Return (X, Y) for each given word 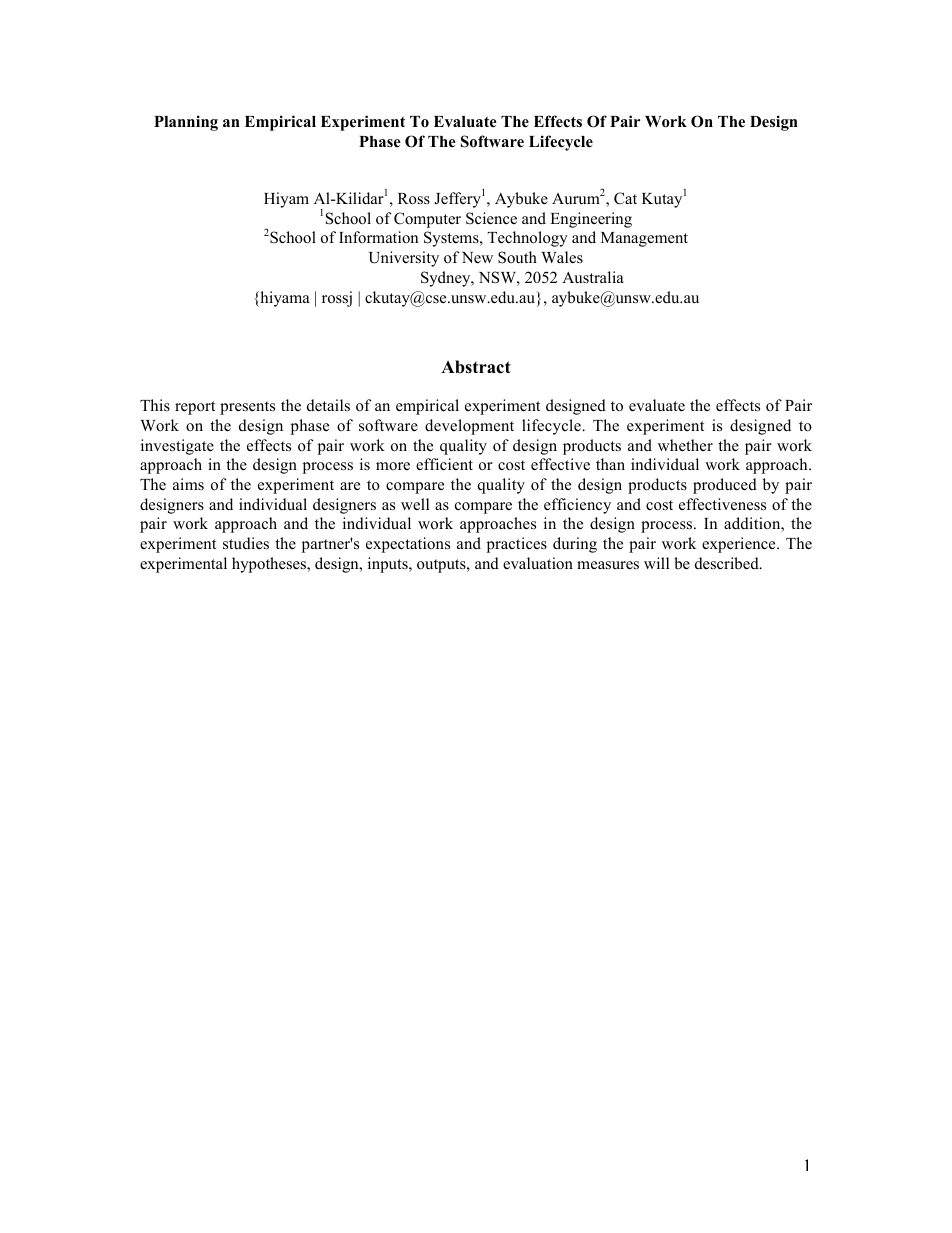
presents (247, 408)
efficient (444, 464)
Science (491, 218)
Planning (186, 123)
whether (685, 445)
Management (644, 239)
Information (378, 237)
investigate (177, 447)
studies (246, 543)
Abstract (476, 367)
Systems (452, 239)
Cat (625, 198)
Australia (593, 277)
